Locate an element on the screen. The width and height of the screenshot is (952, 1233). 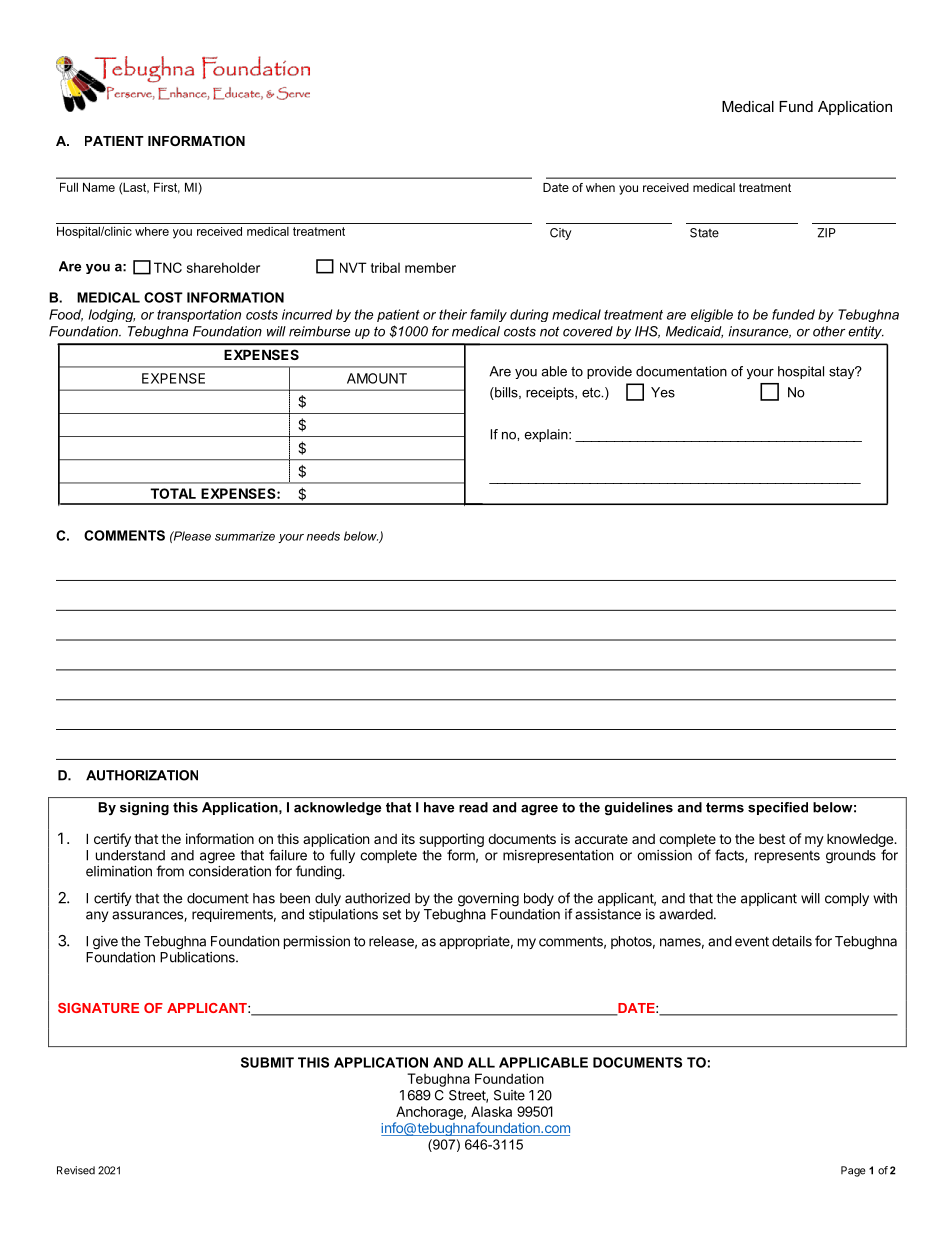
AUTHORIZATION is located at coordinates (142, 775).
